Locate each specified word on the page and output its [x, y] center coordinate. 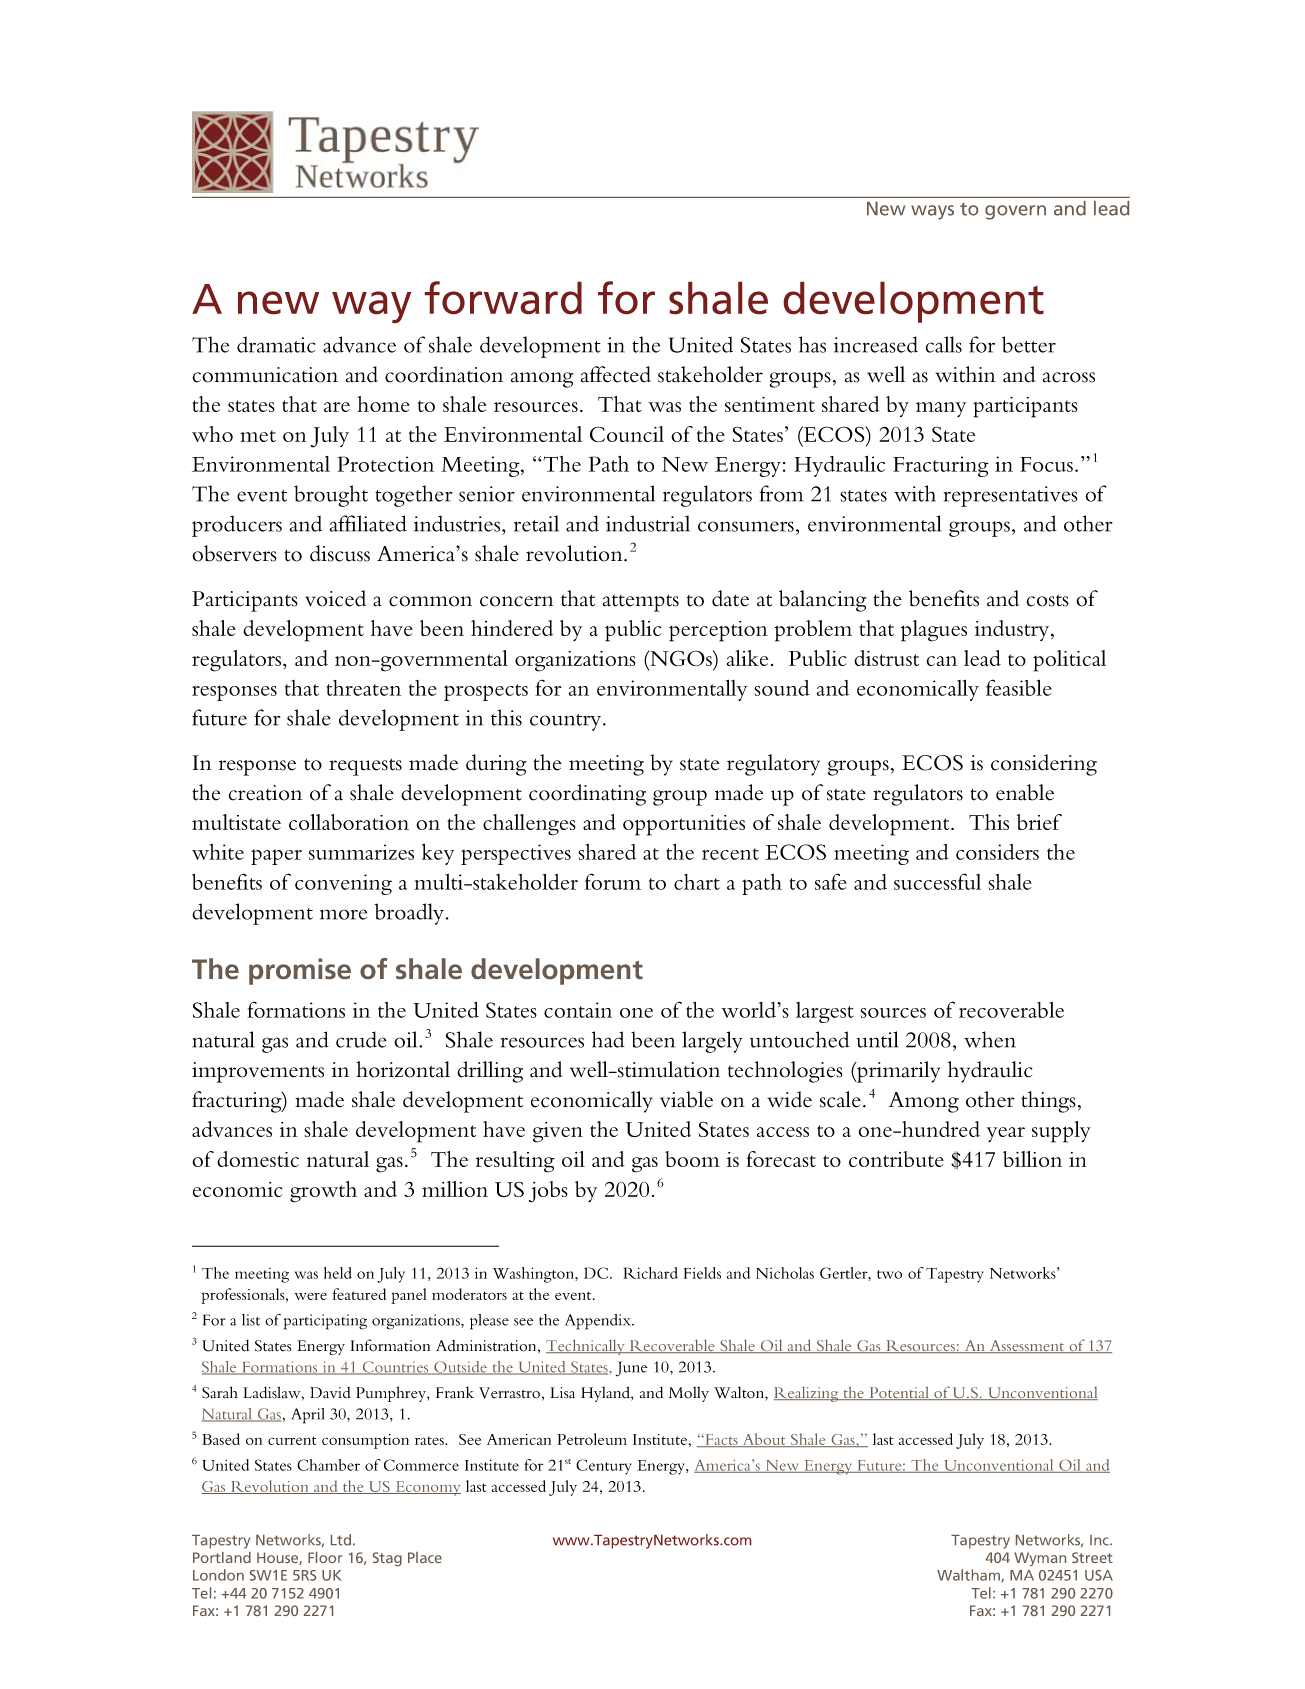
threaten [364, 688]
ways [932, 212]
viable [686, 1099]
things [1048, 1102]
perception [718, 631]
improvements [258, 1072]
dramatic [276, 344]
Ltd [341, 1540]
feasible [1019, 687]
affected [616, 374]
